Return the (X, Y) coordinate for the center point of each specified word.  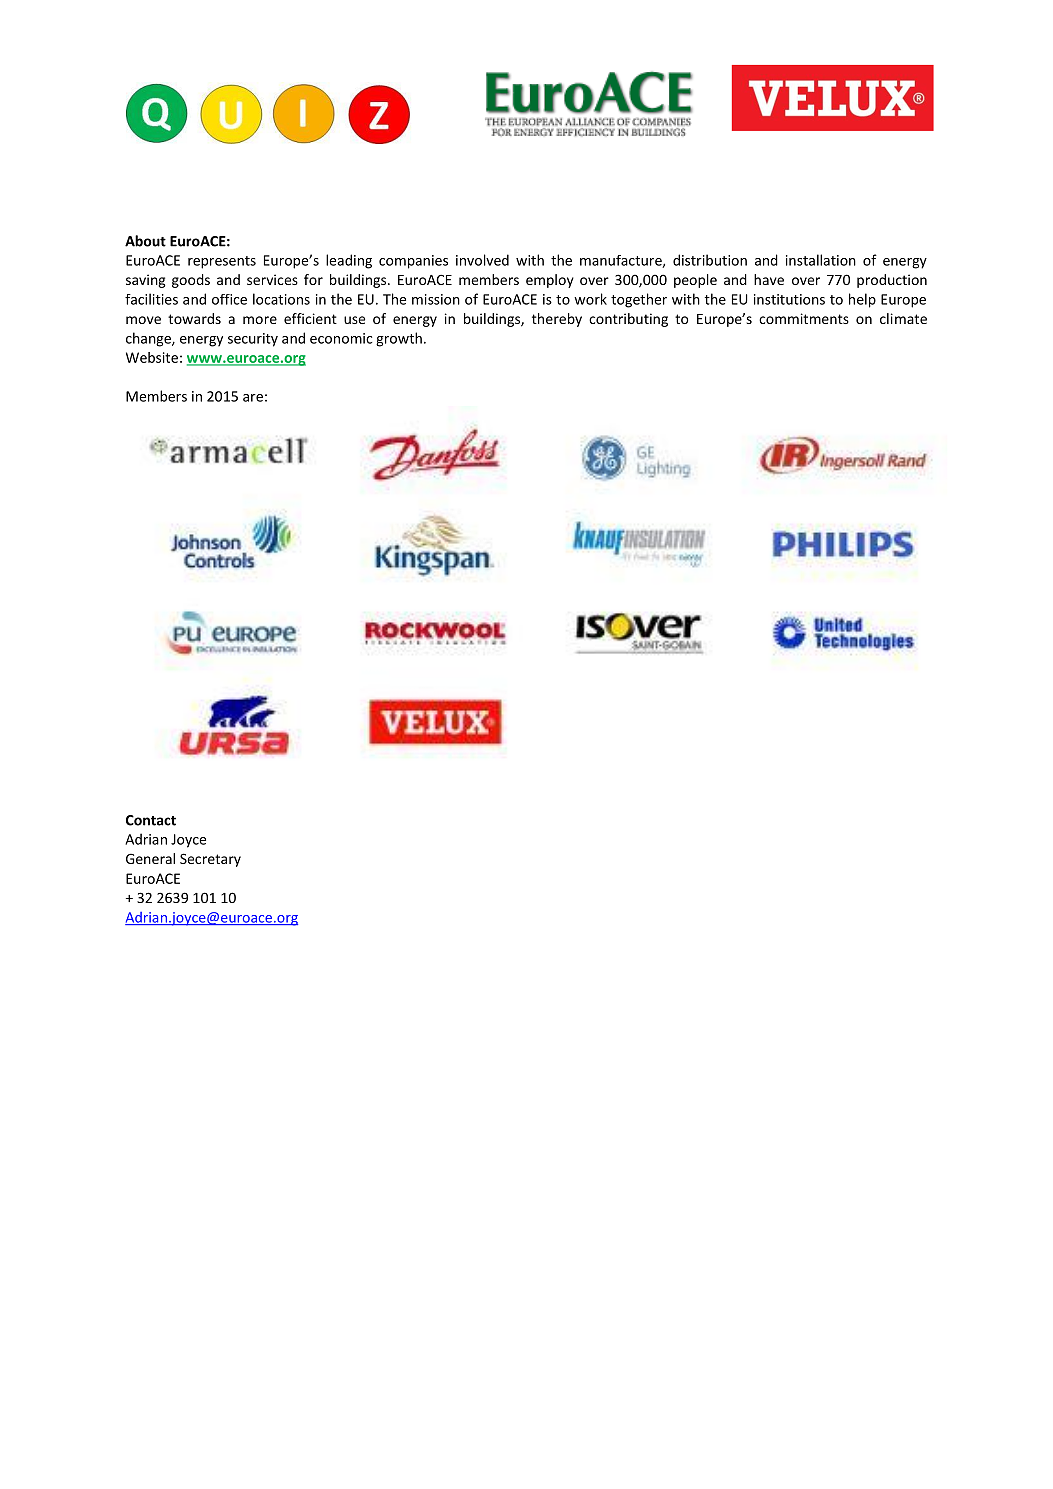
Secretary (210, 860)
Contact (151, 820)
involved (482, 260)
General (150, 858)
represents (222, 262)
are (253, 398)
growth (399, 339)
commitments (804, 318)
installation (821, 260)
